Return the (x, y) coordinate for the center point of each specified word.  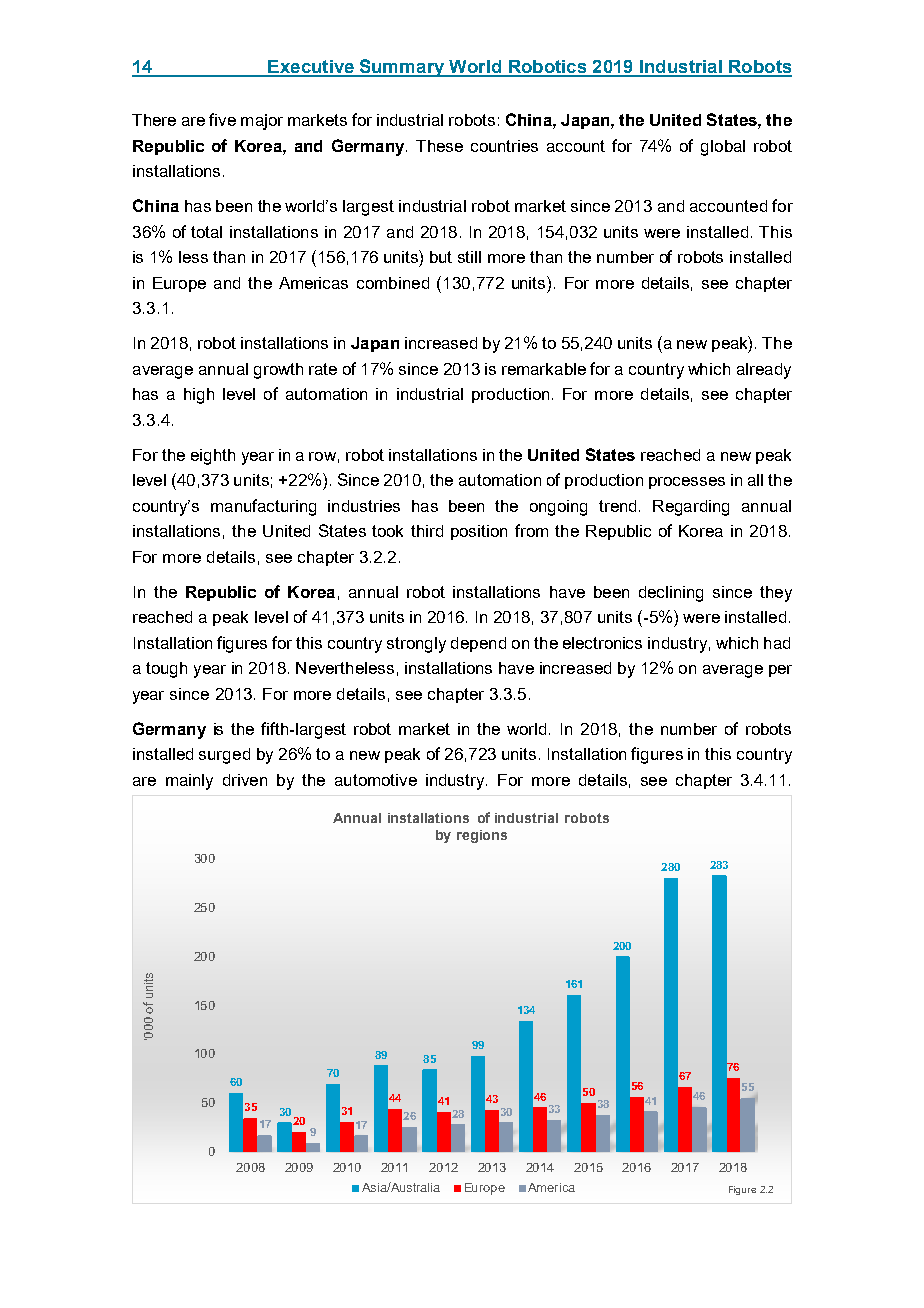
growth (278, 371)
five (222, 119)
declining (671, 594)
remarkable (544, 369)
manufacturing (263, 507)
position (479, 532)
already (764, 371)
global (723, 148)
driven (245, 780)
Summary (402, 68)
